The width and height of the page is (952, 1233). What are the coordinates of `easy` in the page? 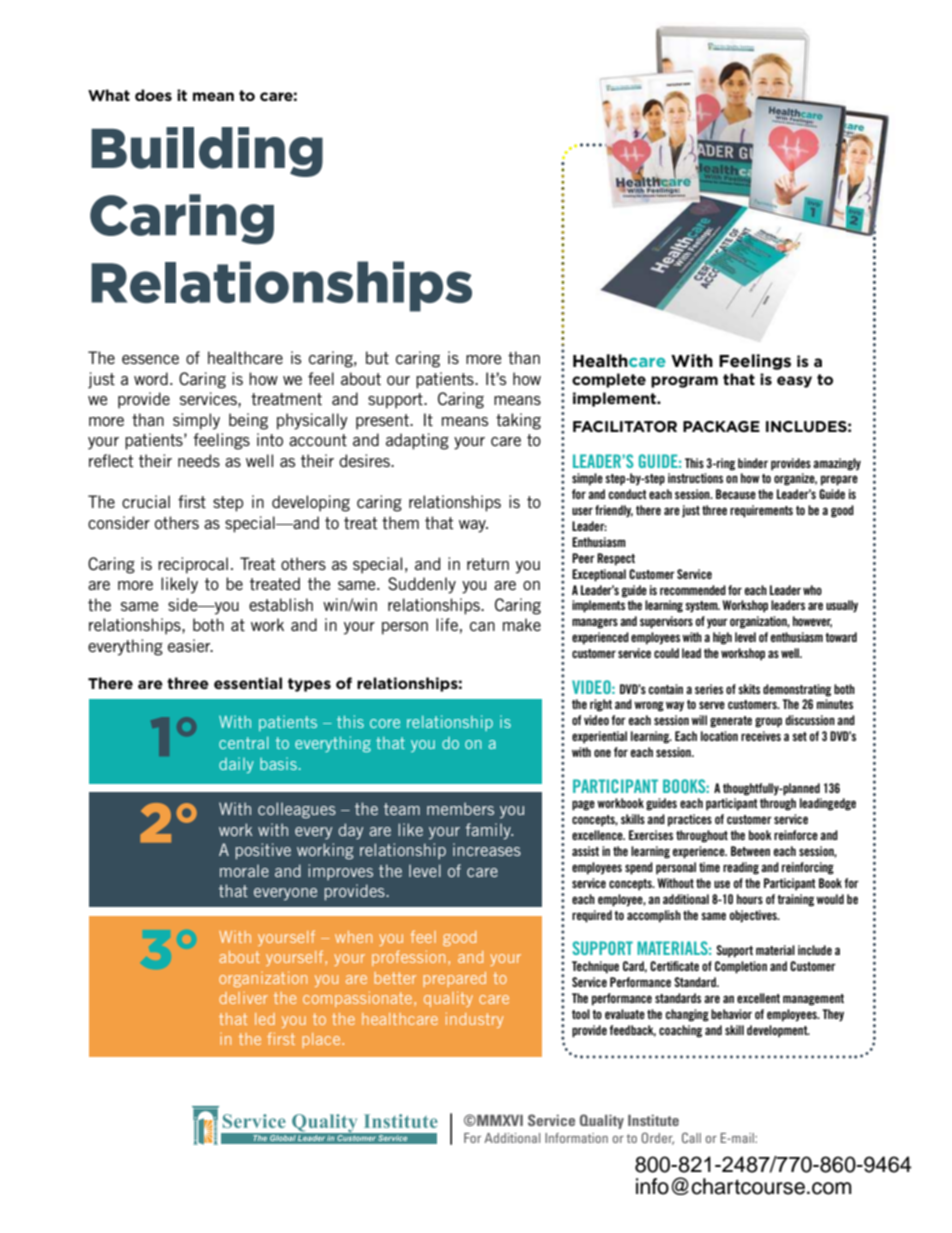 It's located at (794, 382).
